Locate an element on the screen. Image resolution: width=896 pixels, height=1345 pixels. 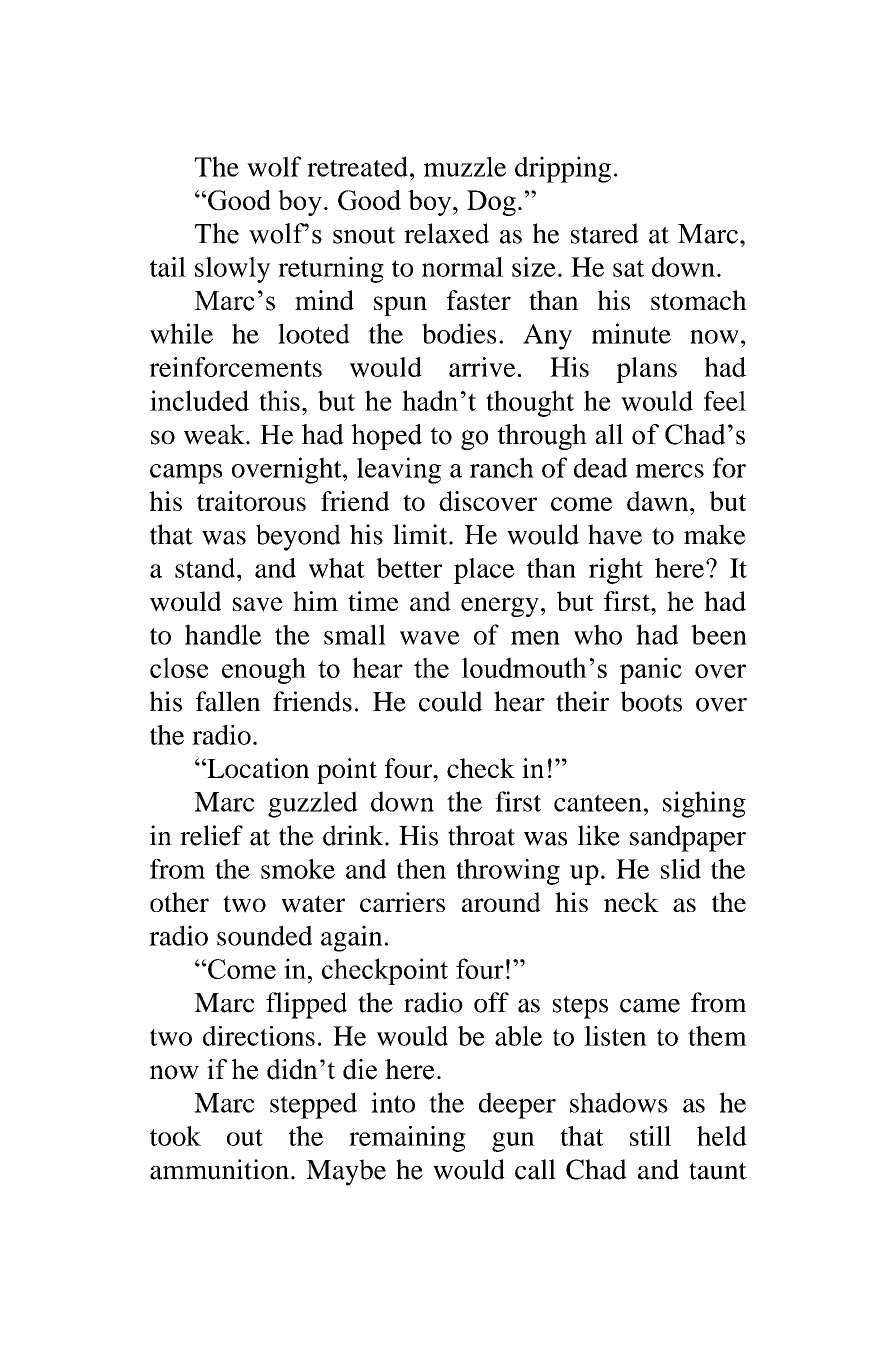
slowly is located at coordinates (232, 270).
